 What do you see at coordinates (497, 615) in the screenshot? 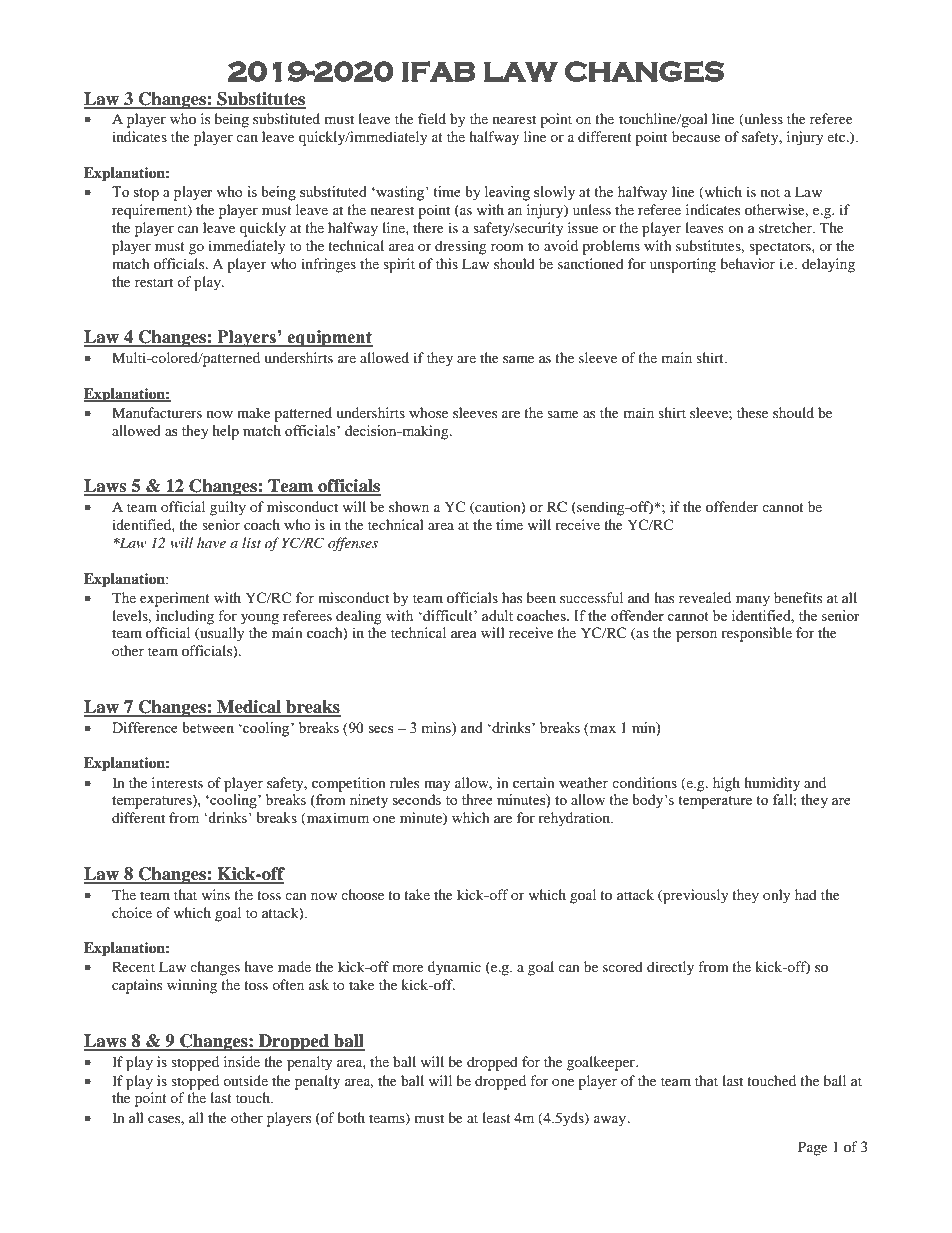
I see `adult` at bounding box center [497, 615].
